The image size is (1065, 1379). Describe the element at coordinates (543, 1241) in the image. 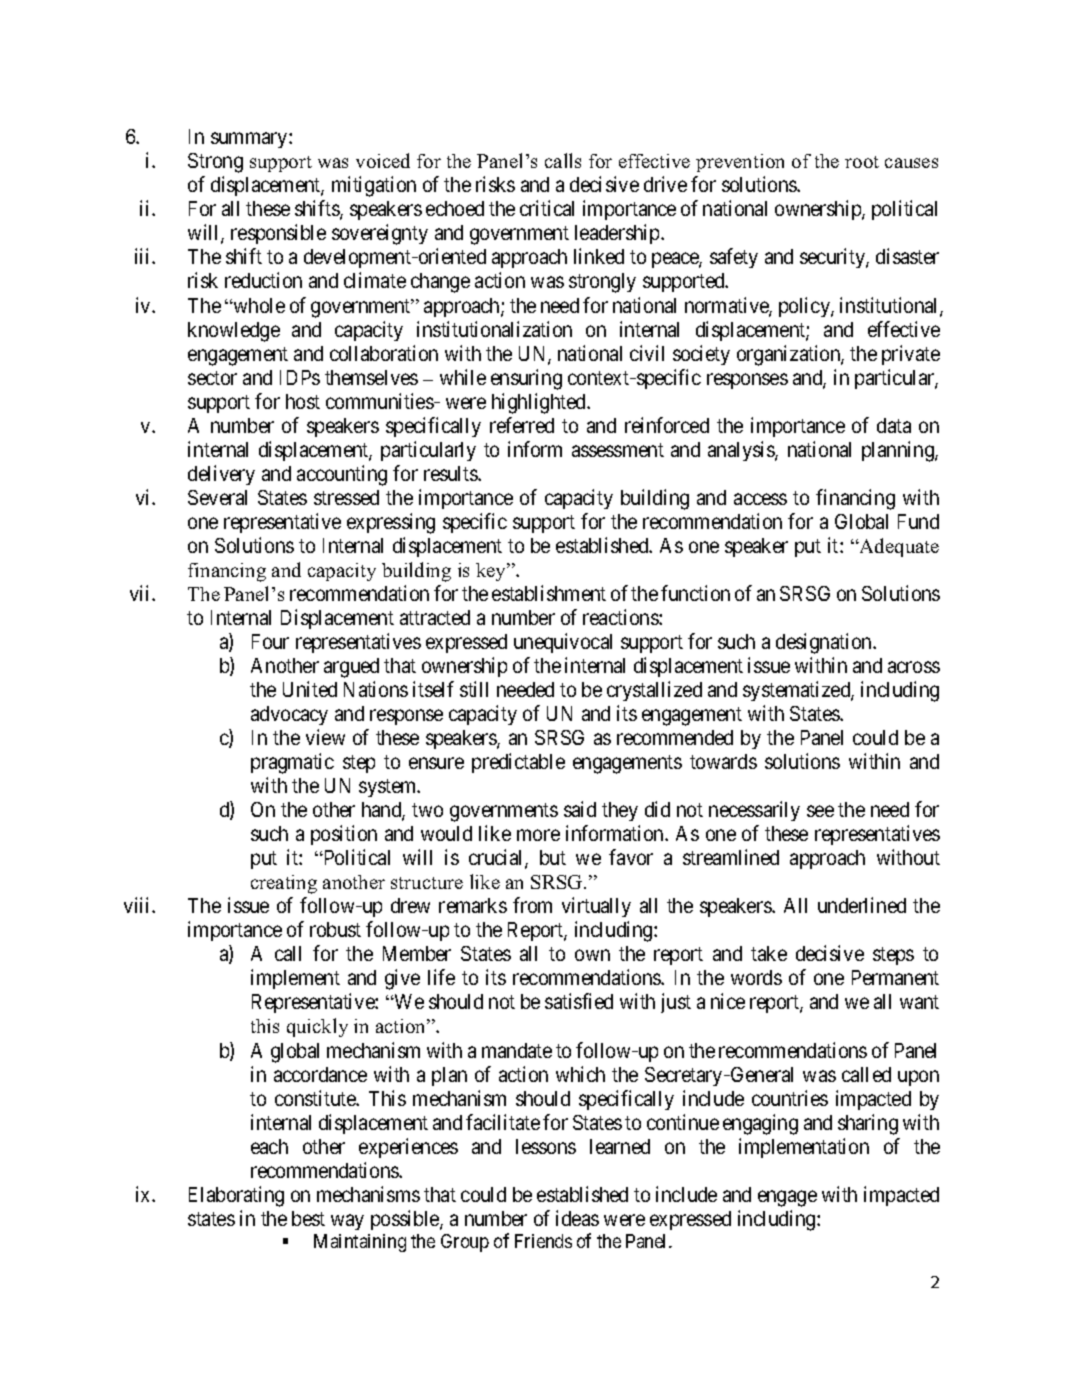

I see `Friends` at that location.
